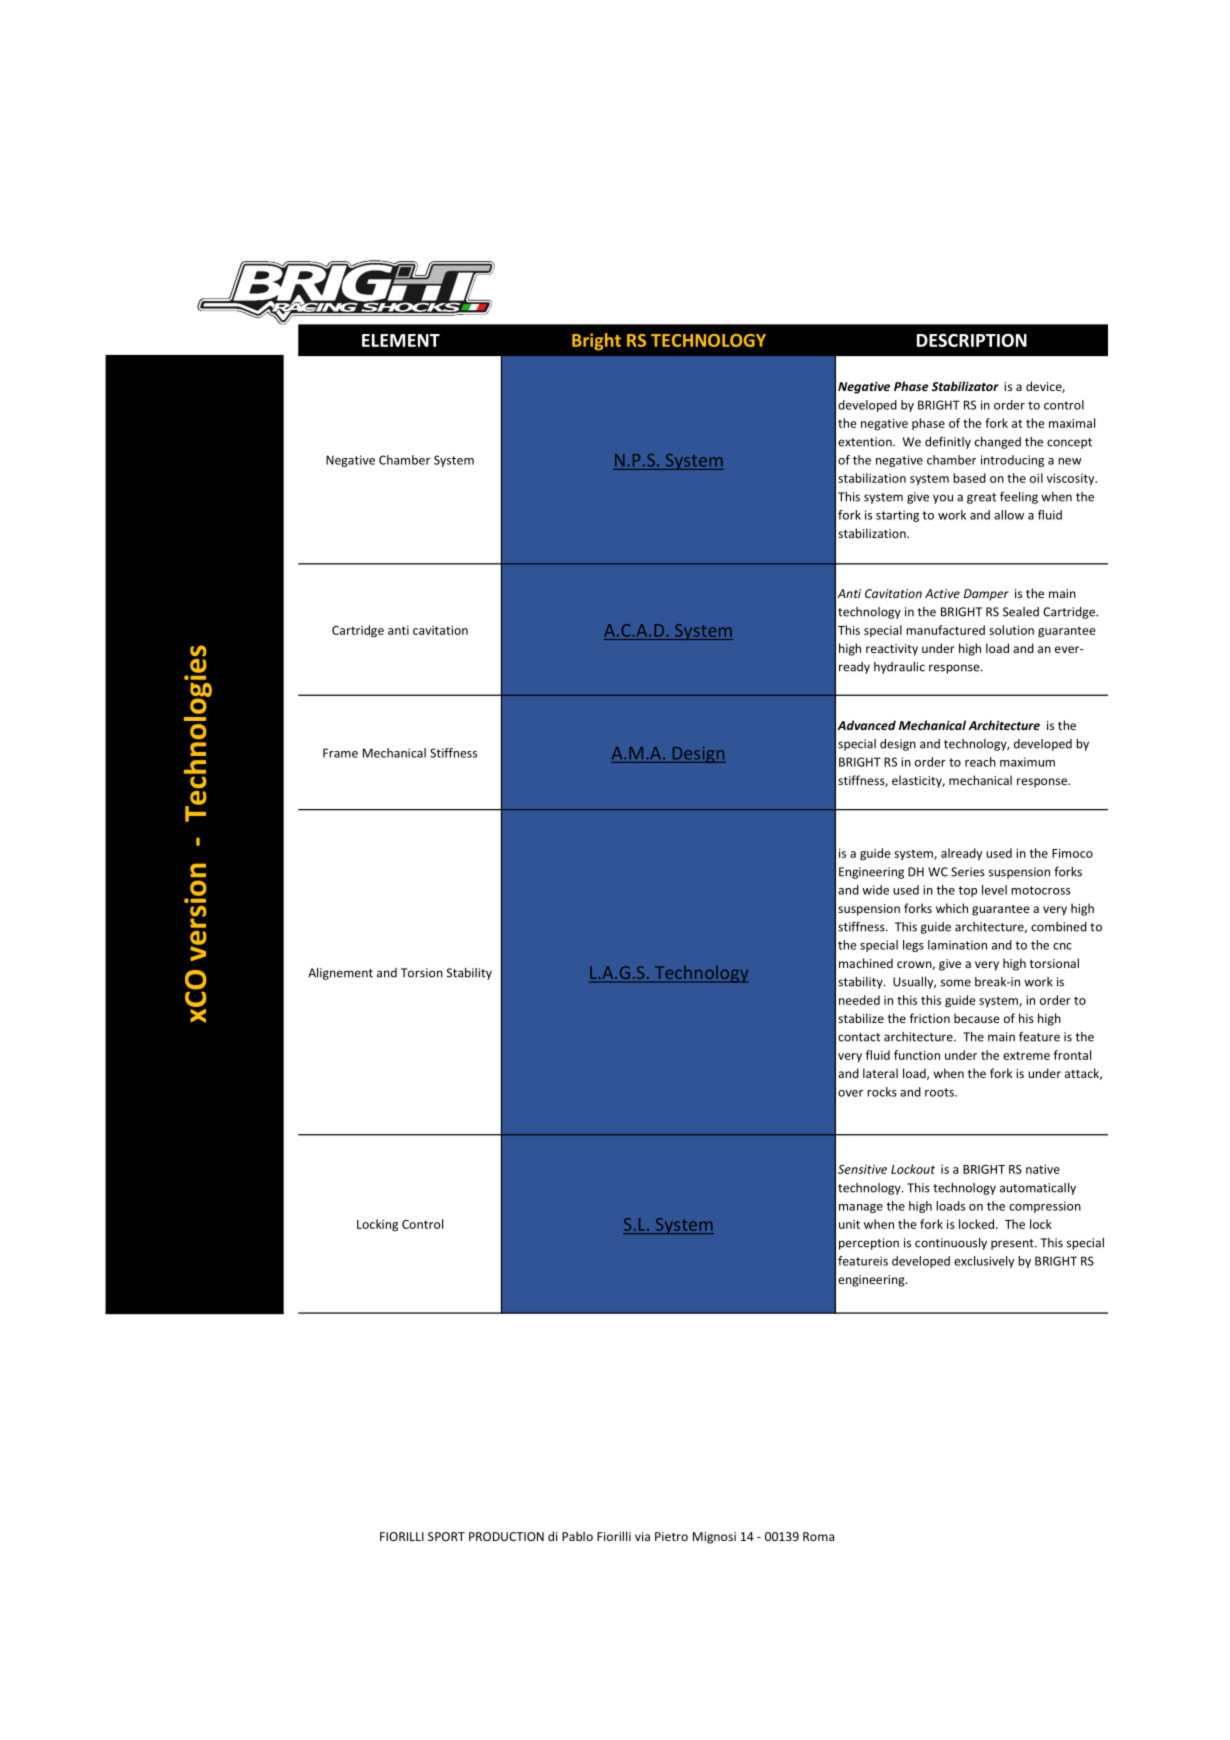  Describe the element at coordinates (892, 650) in the document. I see `reactivity` at that location.
